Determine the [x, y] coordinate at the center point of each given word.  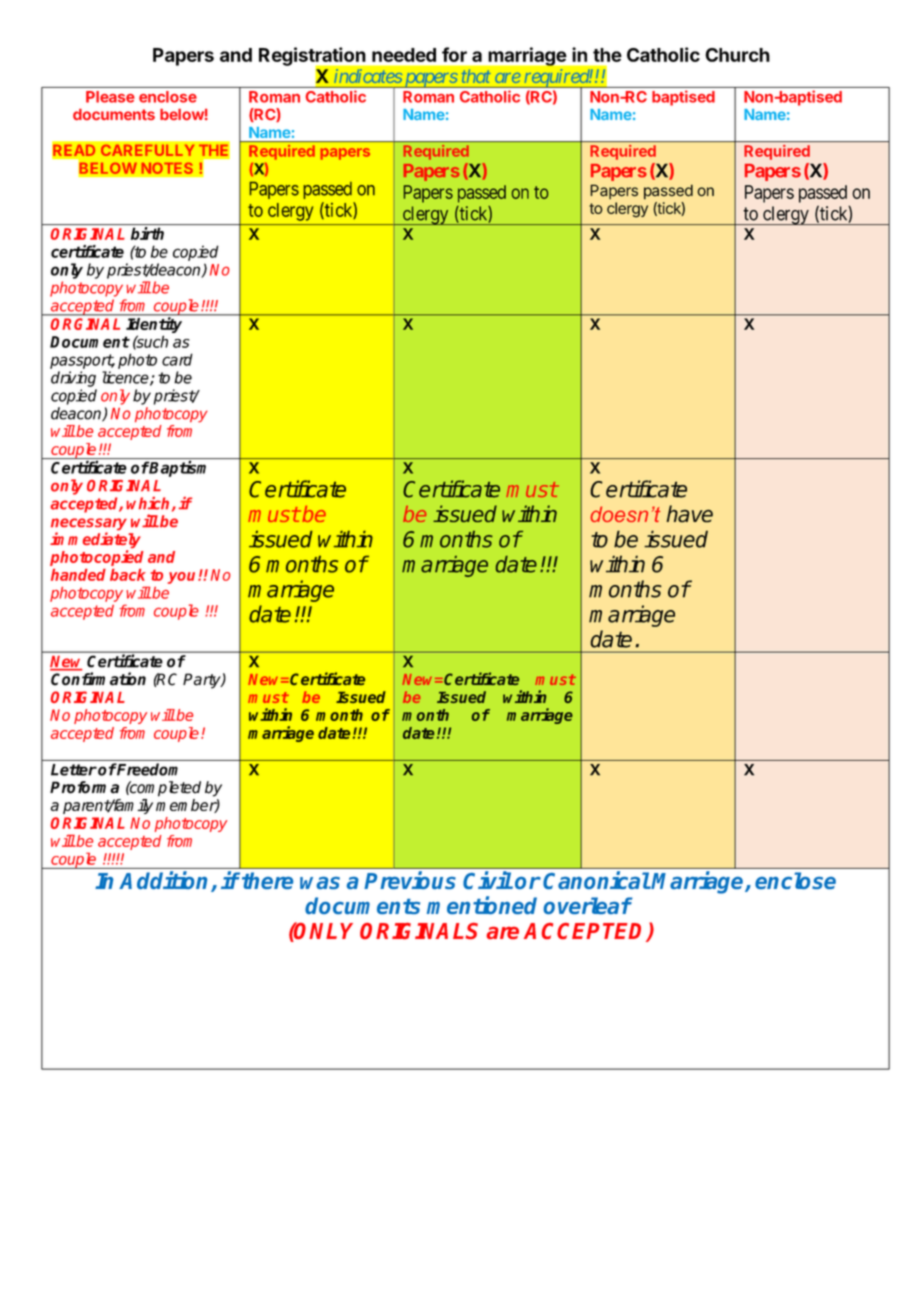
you [183, 578]
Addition [165, 881]
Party [203, 681]
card [177, 359]
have [689, 514]
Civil [487, 880]
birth [147, 233]
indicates [368, 76]
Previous [410, 880]
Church [737, 55]
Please [110, 97]
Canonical [596, 880]
